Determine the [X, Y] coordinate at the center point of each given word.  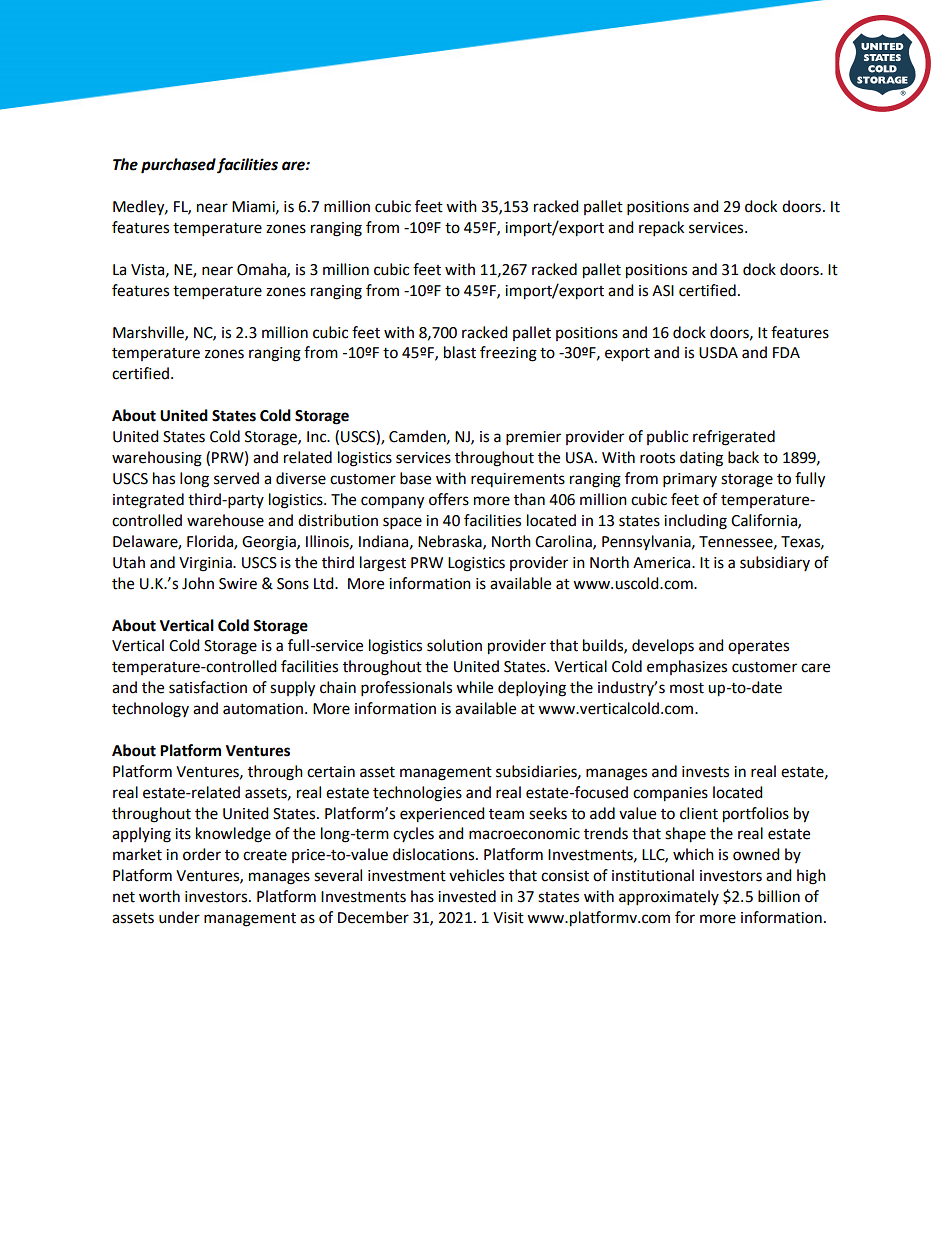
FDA [786, 352]
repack [661, 229]
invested [467, 896]
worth [159, 896]
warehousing [157, 459]
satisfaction [208, 687]
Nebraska [451, 542]
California [765, 521]
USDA [718, 353]
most [687, 688]
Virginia [206, 564]
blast [460, 352]
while [474, 687]
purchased [178, 166]
